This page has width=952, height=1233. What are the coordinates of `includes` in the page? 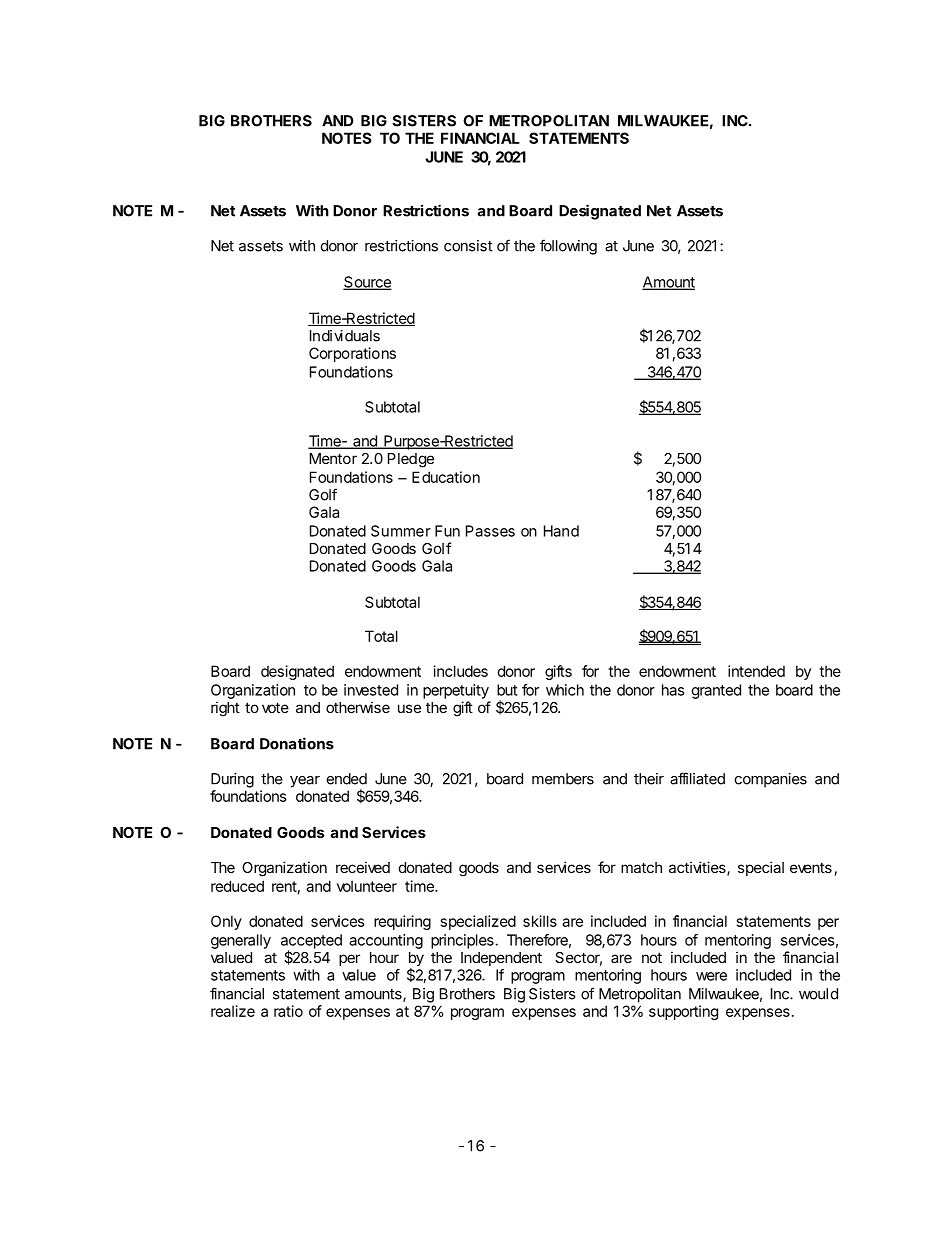 It's located at (461, 671).
